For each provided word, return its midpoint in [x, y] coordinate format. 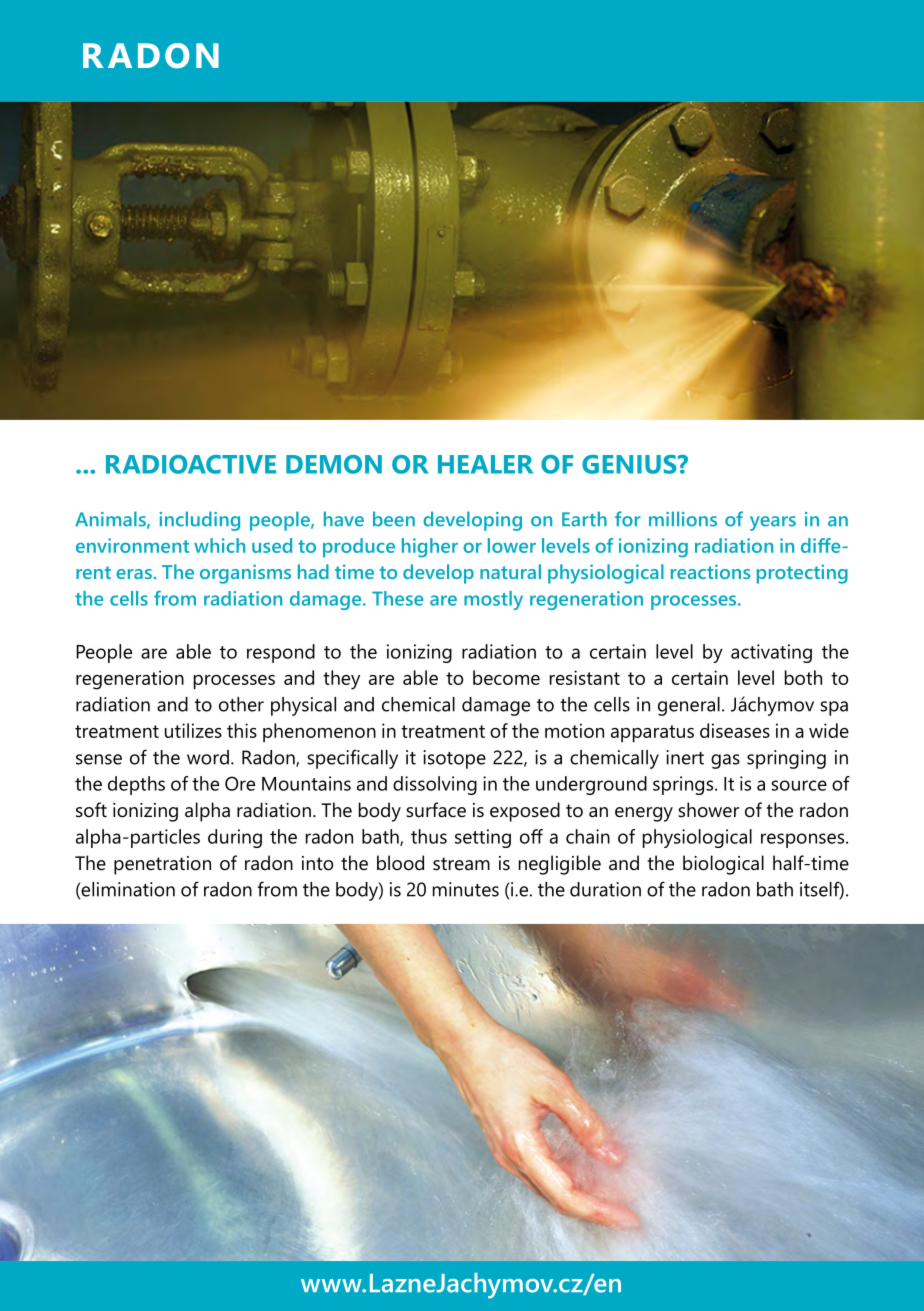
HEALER [485, 464]
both [803, 677]
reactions [710, 571]
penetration [162, 865]
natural [510, 571]
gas [725, 761]
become [506, 677]
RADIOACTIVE [191, 464]
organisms [245, 574]
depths [136, 785]
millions [683, 519]
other [241, 704]
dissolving [435, 785]
